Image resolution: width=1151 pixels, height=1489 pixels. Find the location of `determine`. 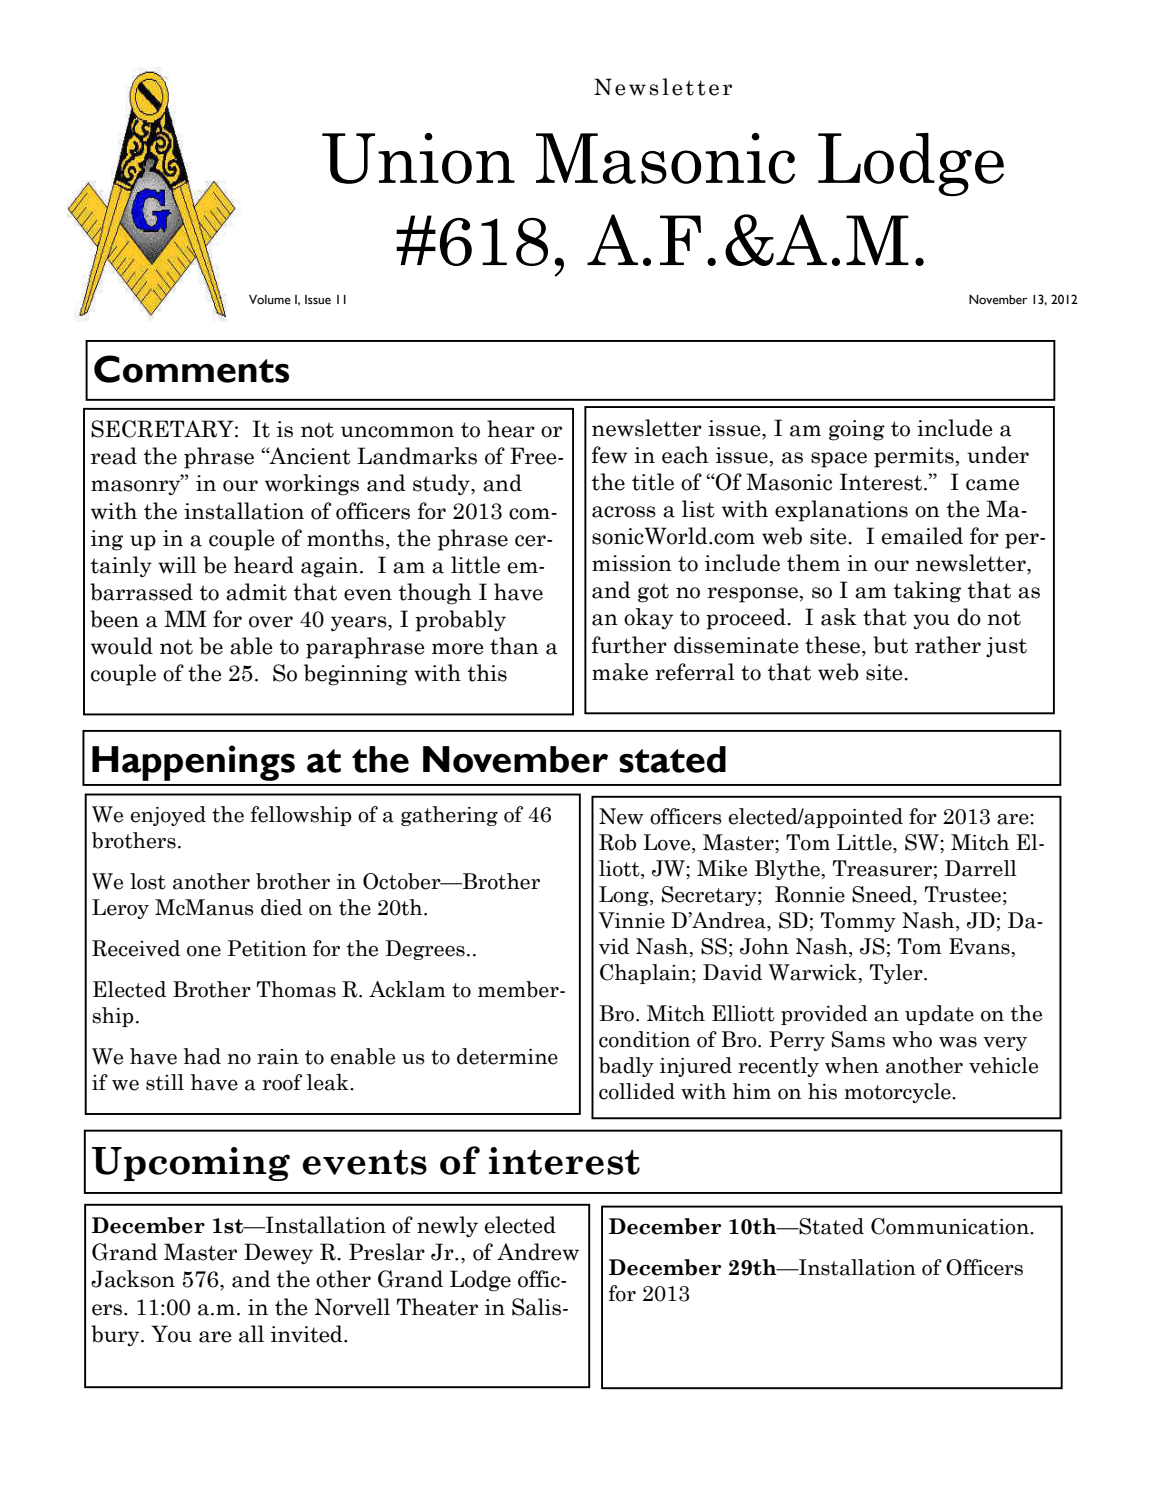

determine is located at coordinates (507, 1056).
